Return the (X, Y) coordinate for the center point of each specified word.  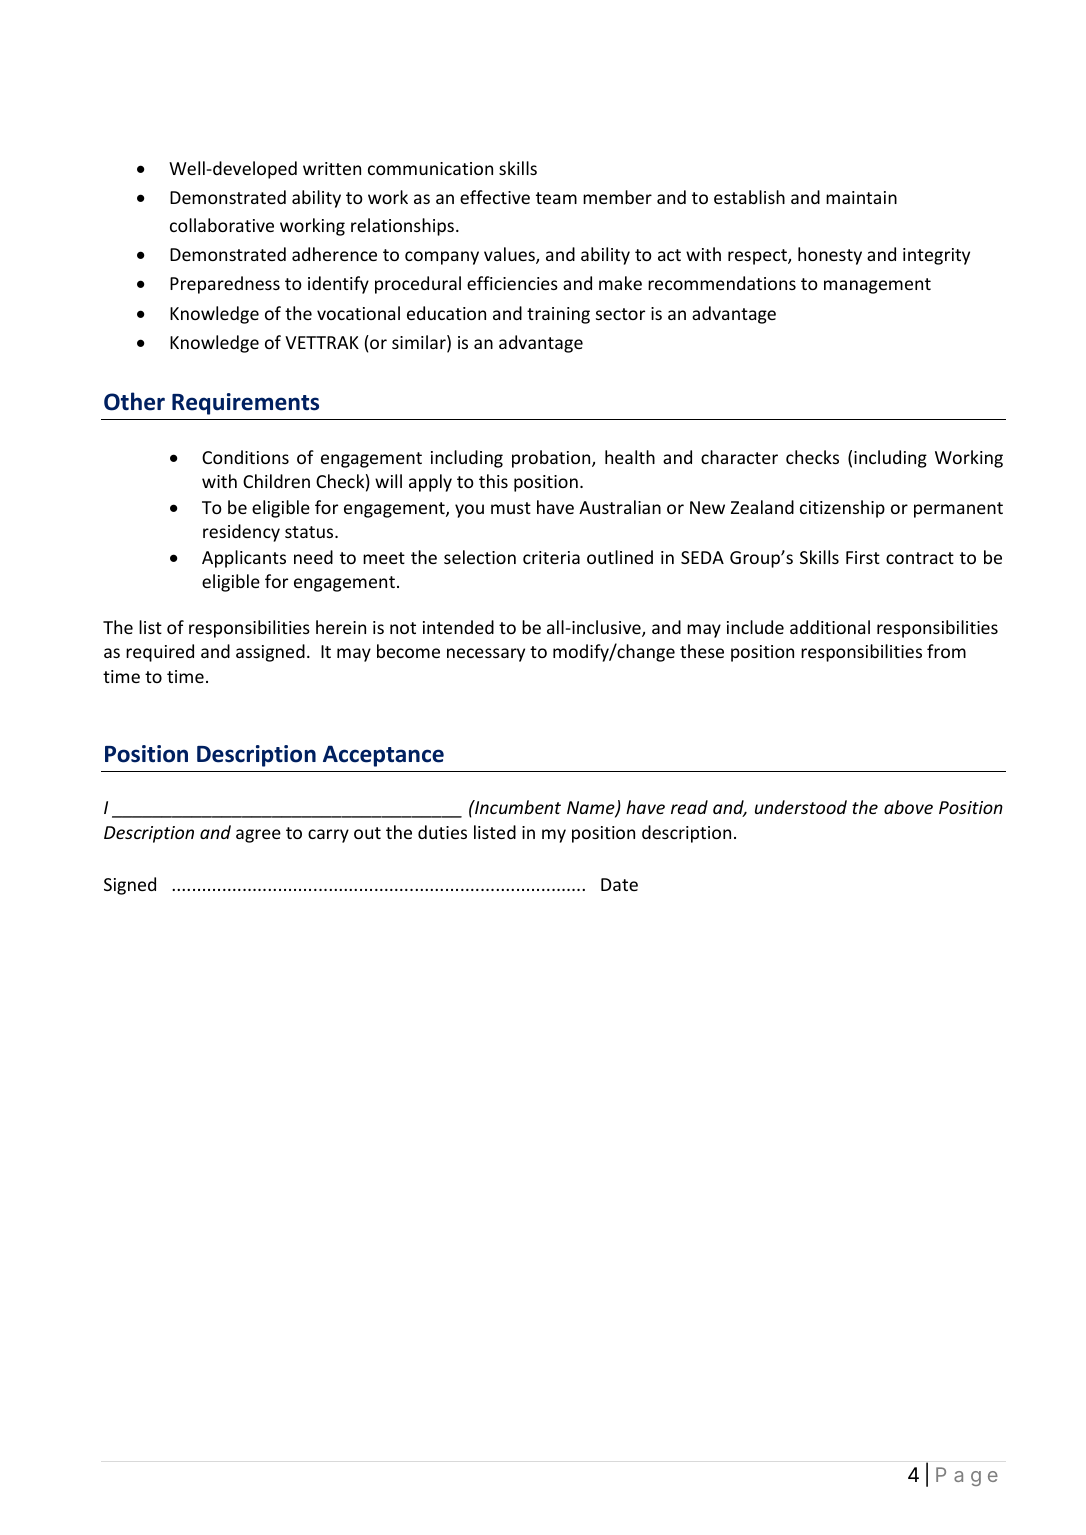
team (556, 198)
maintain (861, 197)
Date (619, 884)
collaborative (222, 225)
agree (258, 836)
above (908, 807)
